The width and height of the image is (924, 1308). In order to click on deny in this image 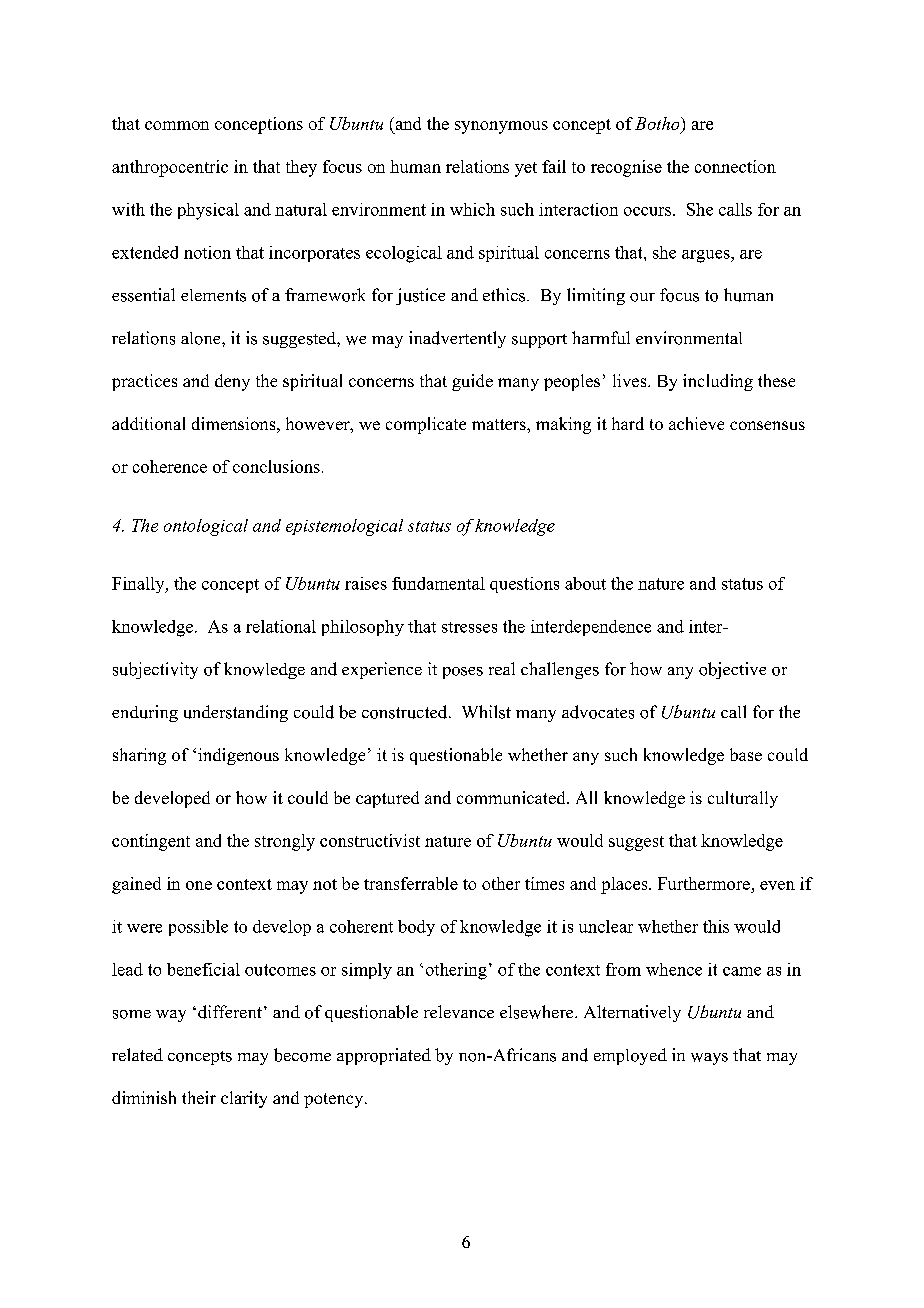, I will do `click(232, 382)`.
